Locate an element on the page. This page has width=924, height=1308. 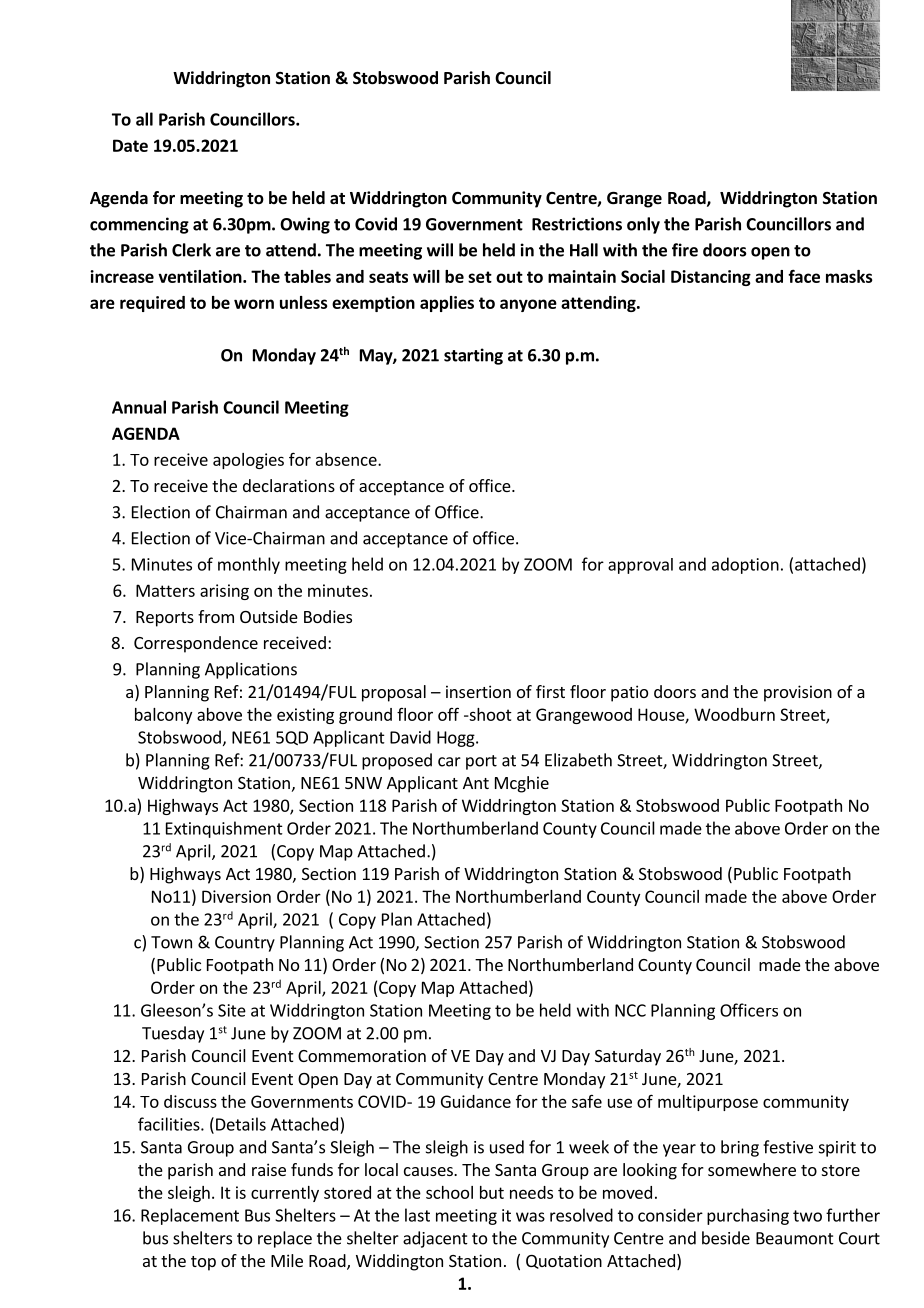
fire is located at coordinates (685, 250).
